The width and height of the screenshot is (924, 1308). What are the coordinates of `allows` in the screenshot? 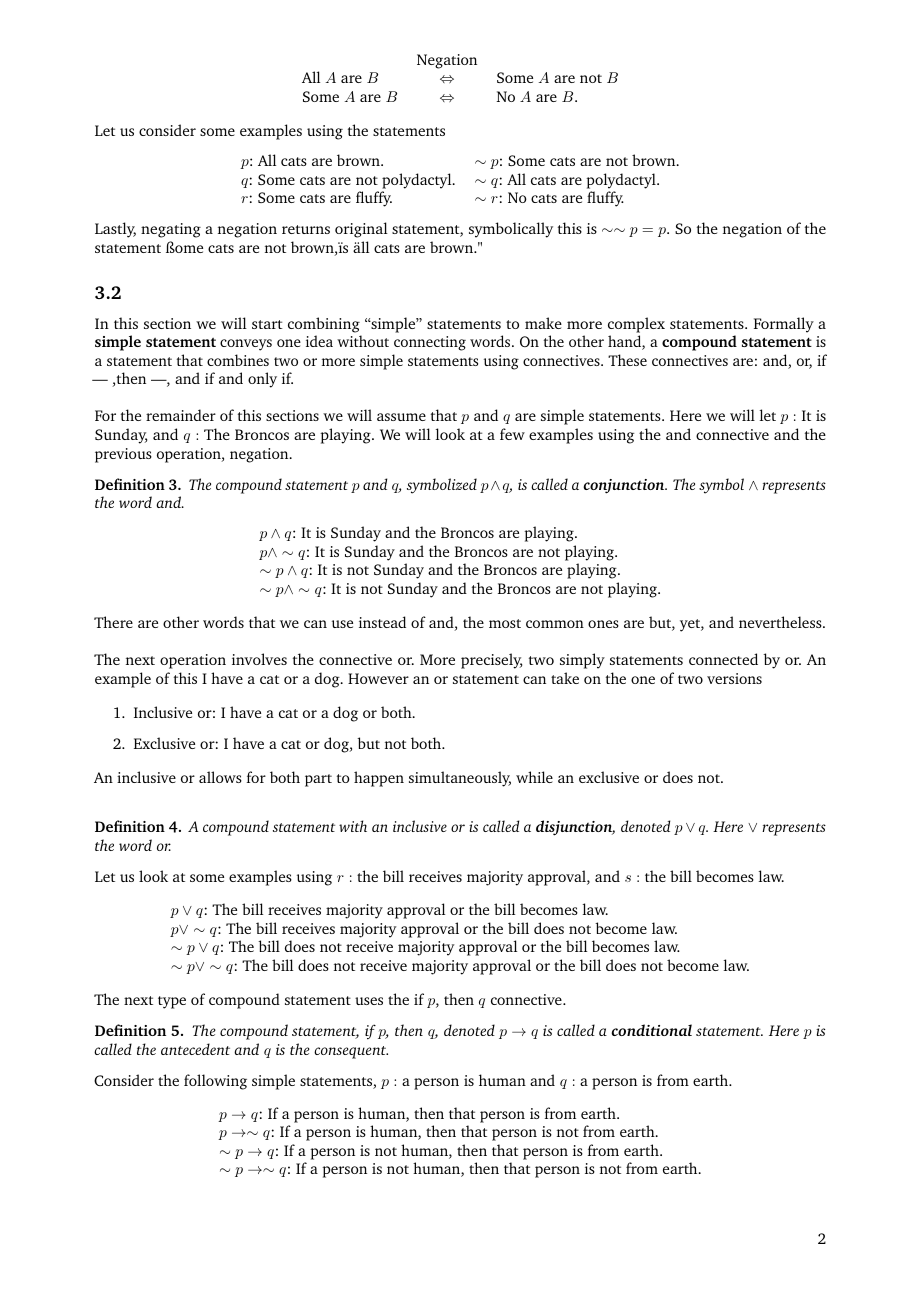 It's located at (220, 777).
